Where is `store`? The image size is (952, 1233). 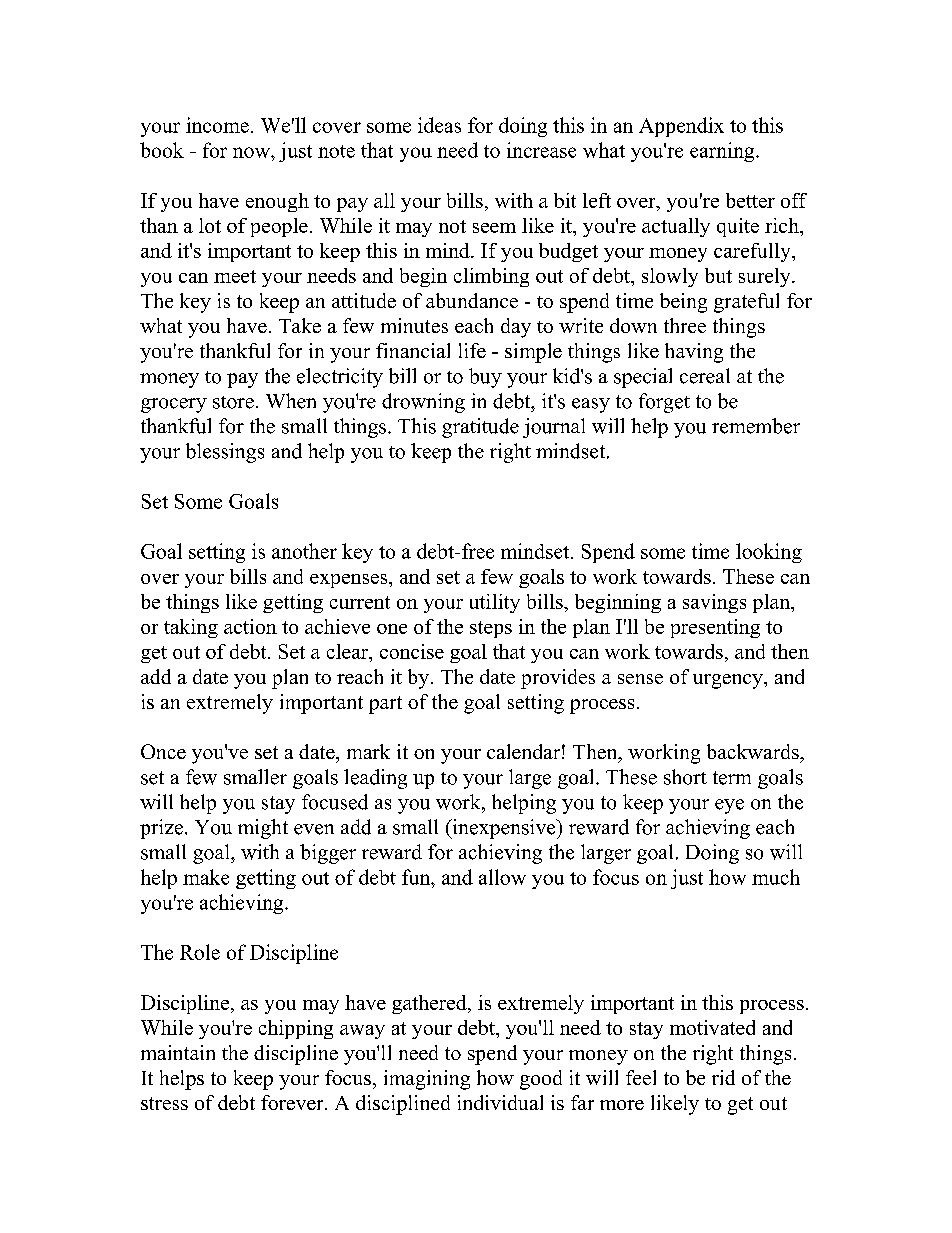
store is located at coordinates (233, 402).
